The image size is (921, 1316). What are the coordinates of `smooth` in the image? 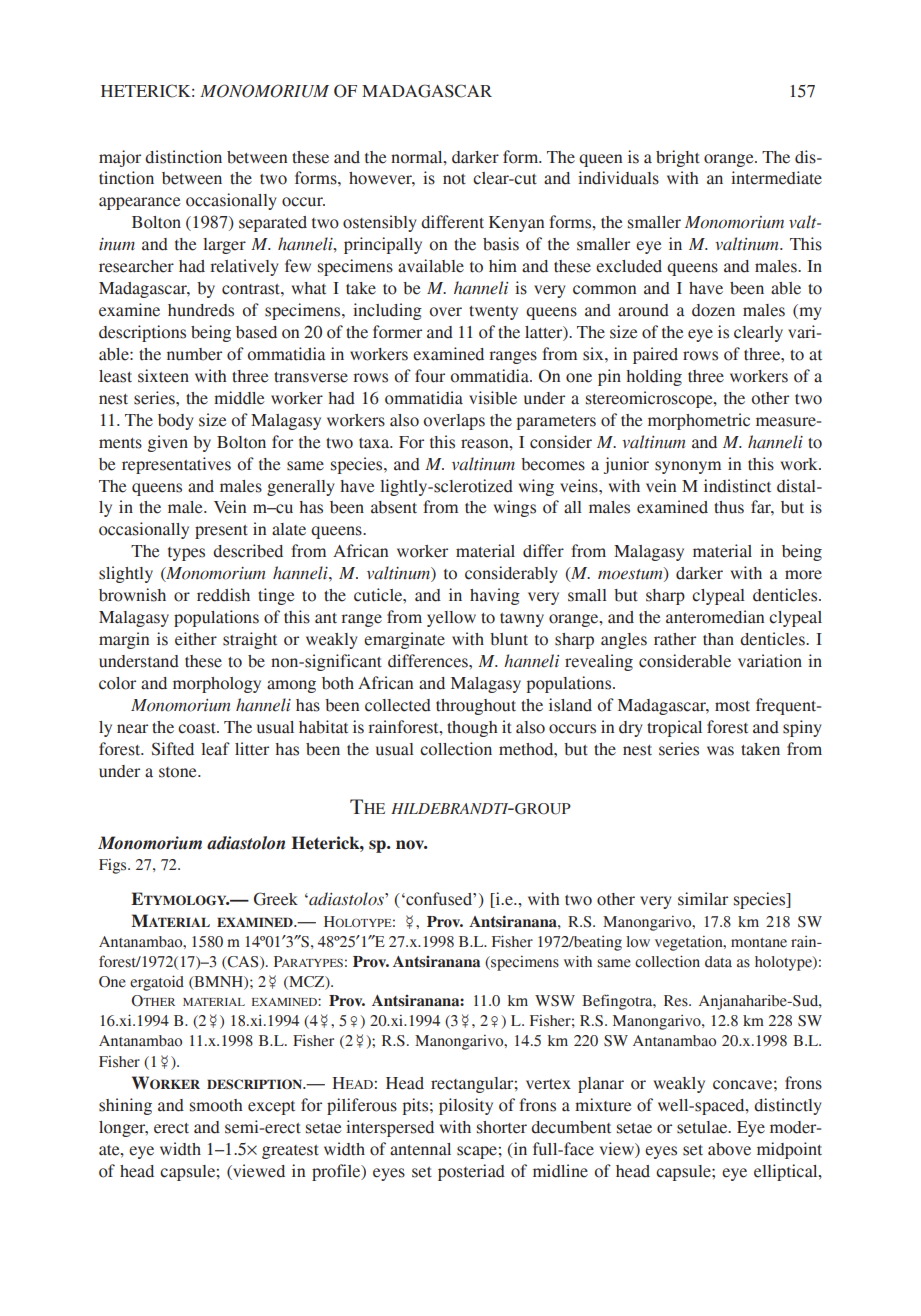 It's located at (216, 1105).
